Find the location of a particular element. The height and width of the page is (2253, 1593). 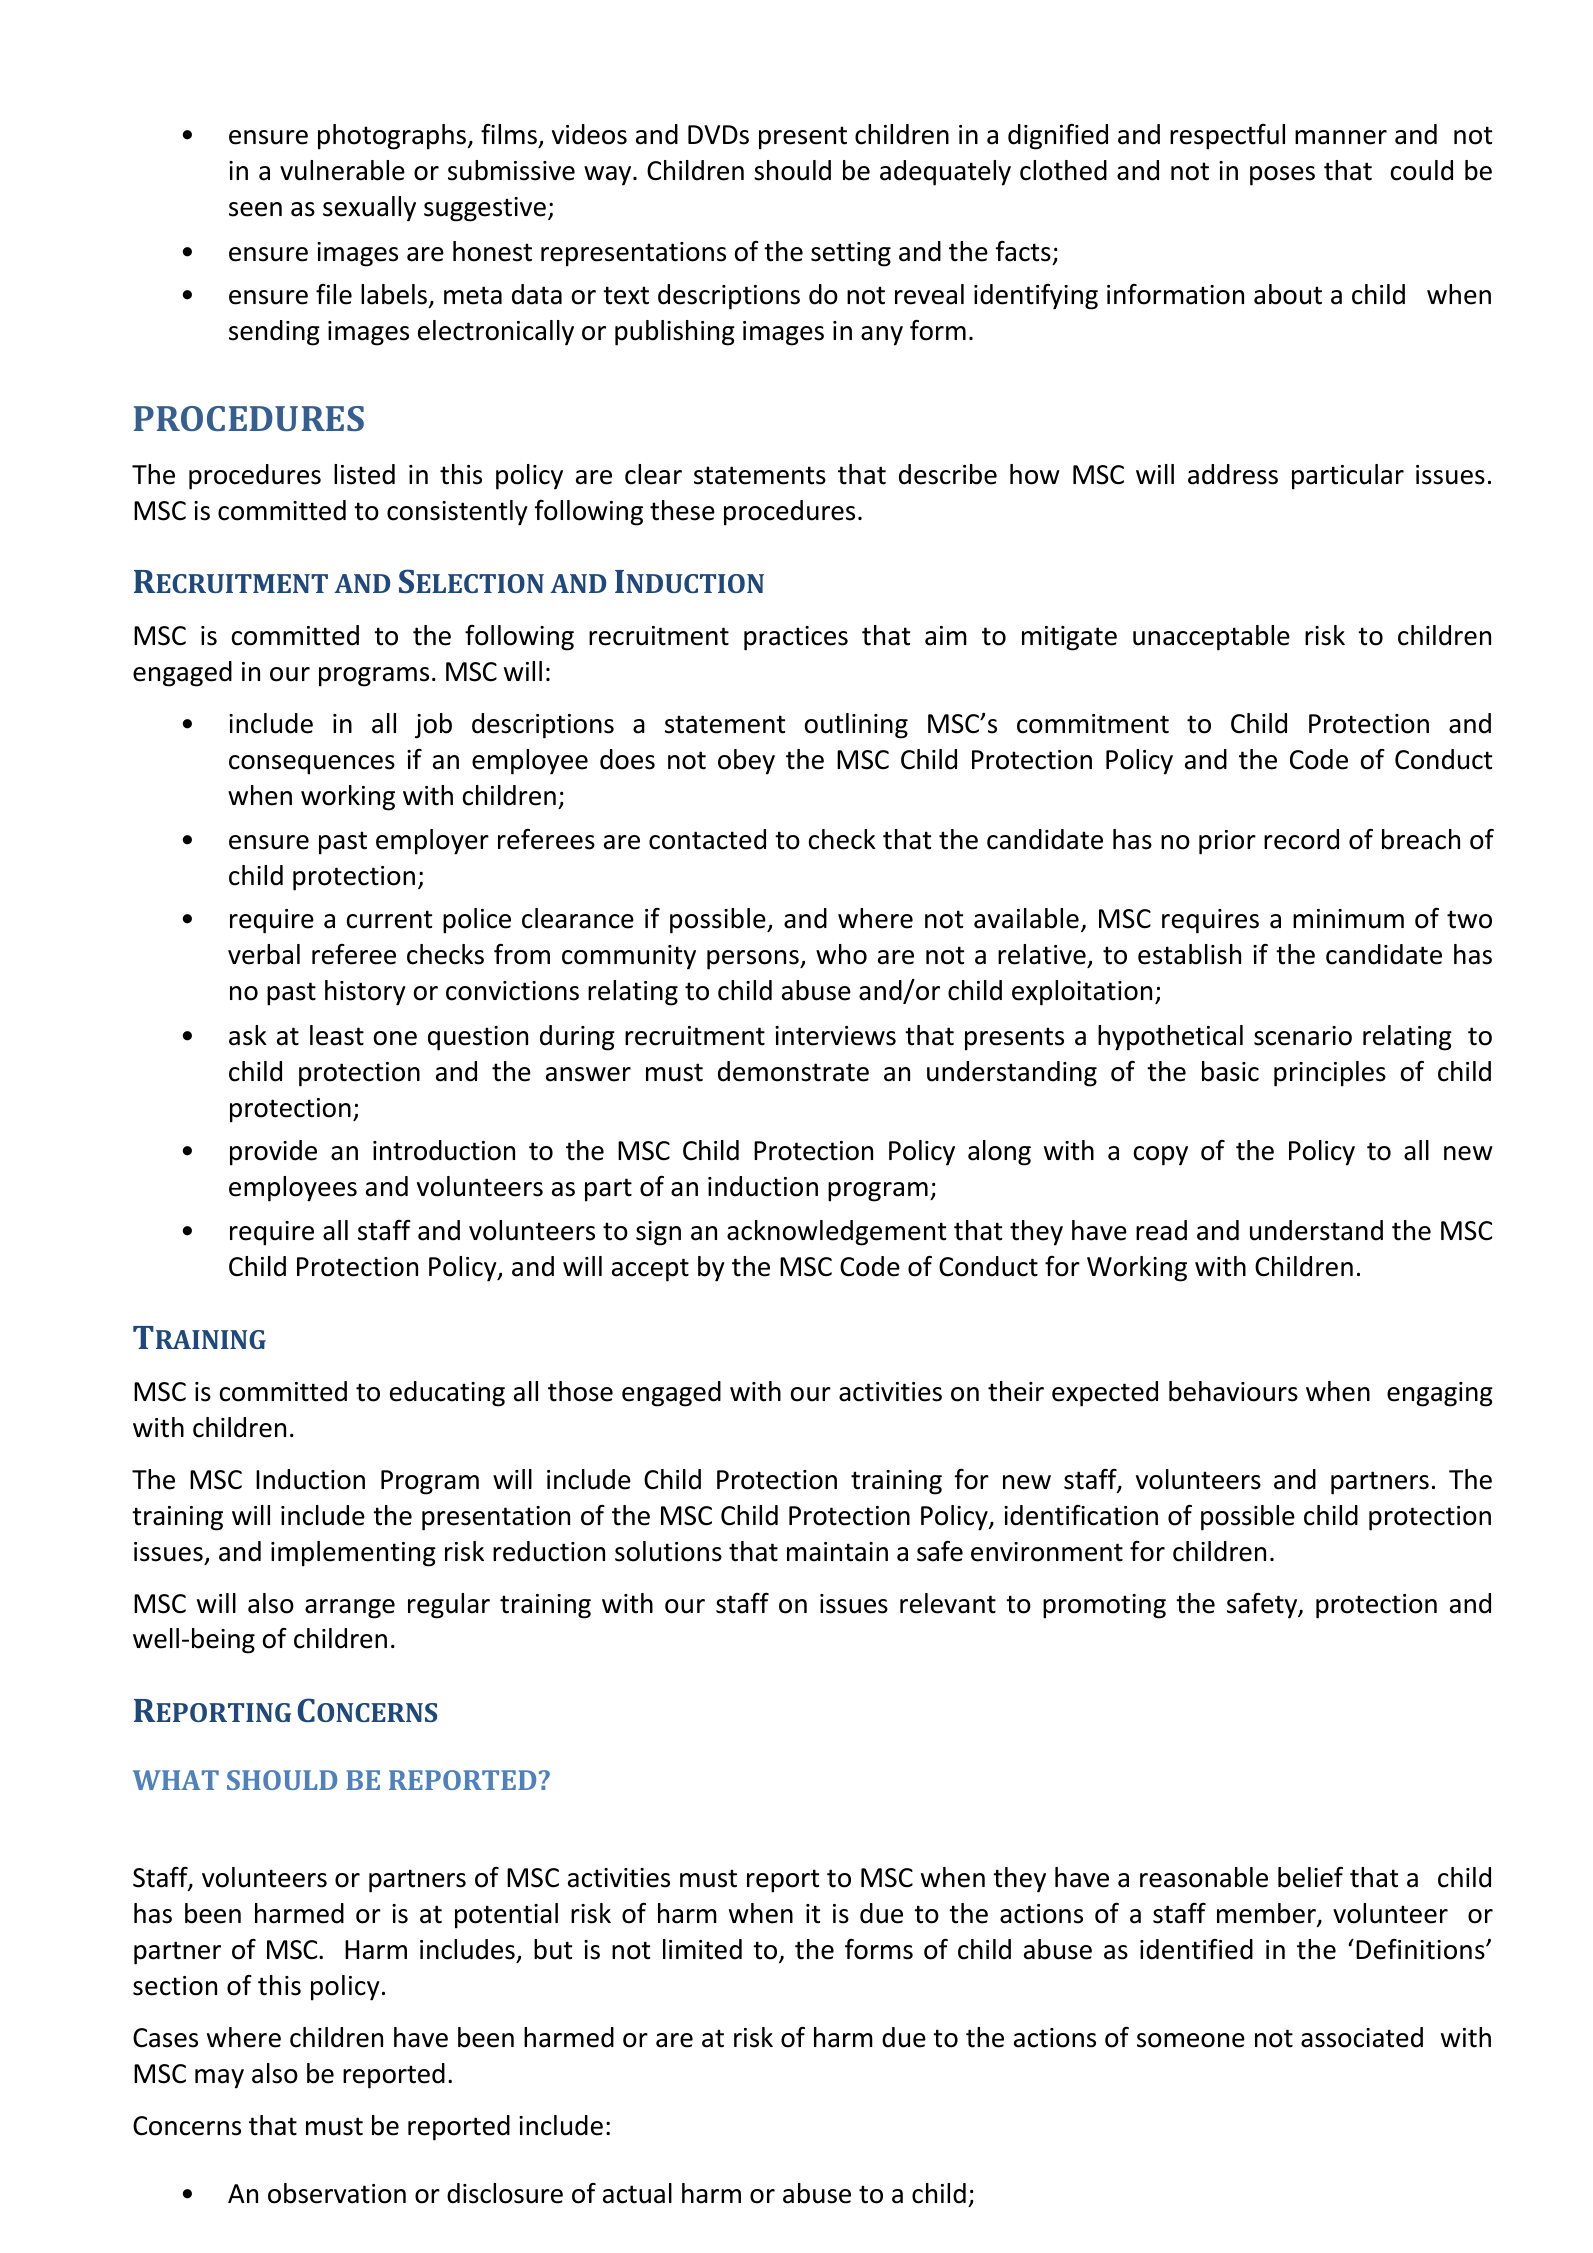

record is located at coordinates (1301, 839).
